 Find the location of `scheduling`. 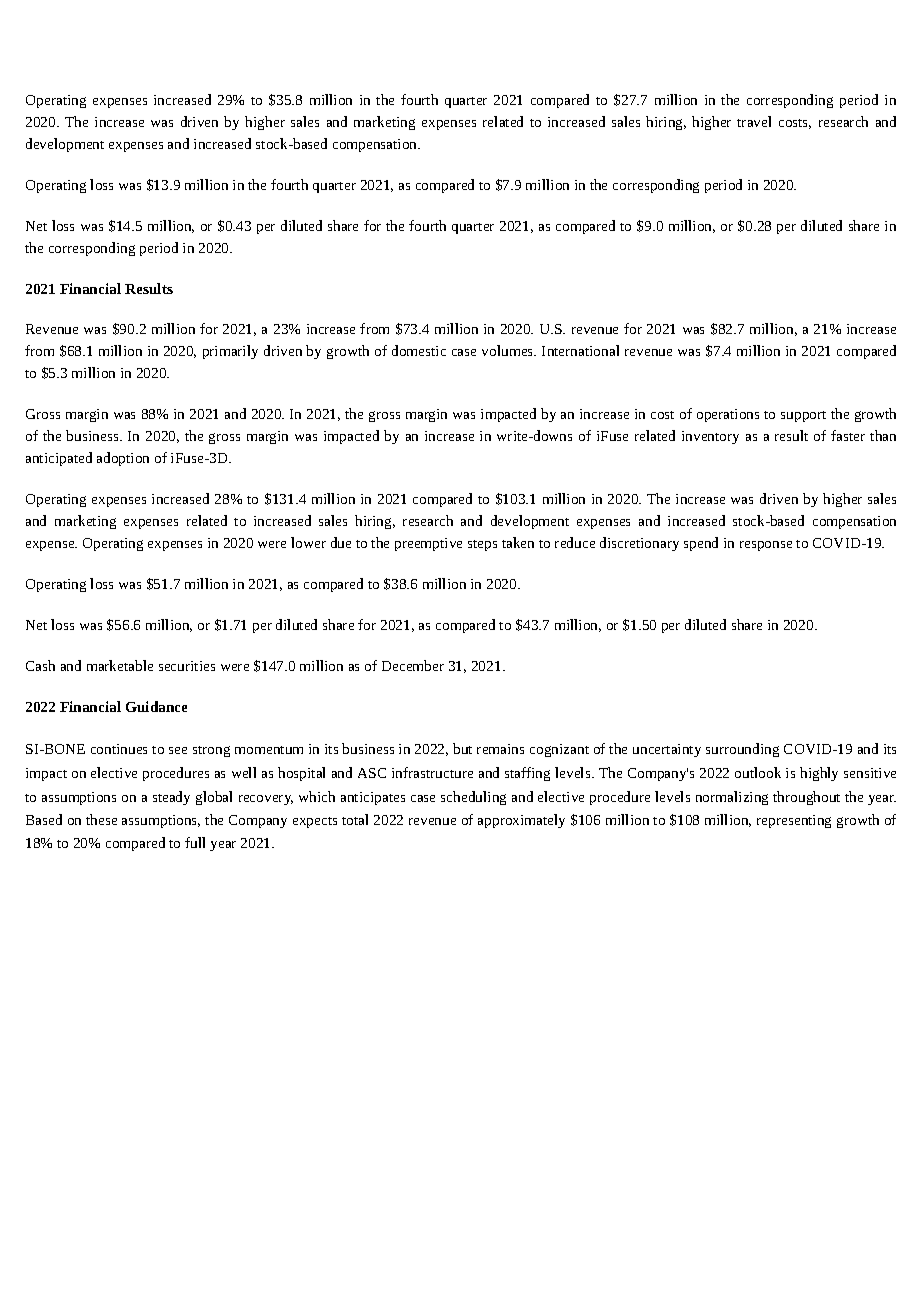

scheduling is located at coordinates (473, 798).
